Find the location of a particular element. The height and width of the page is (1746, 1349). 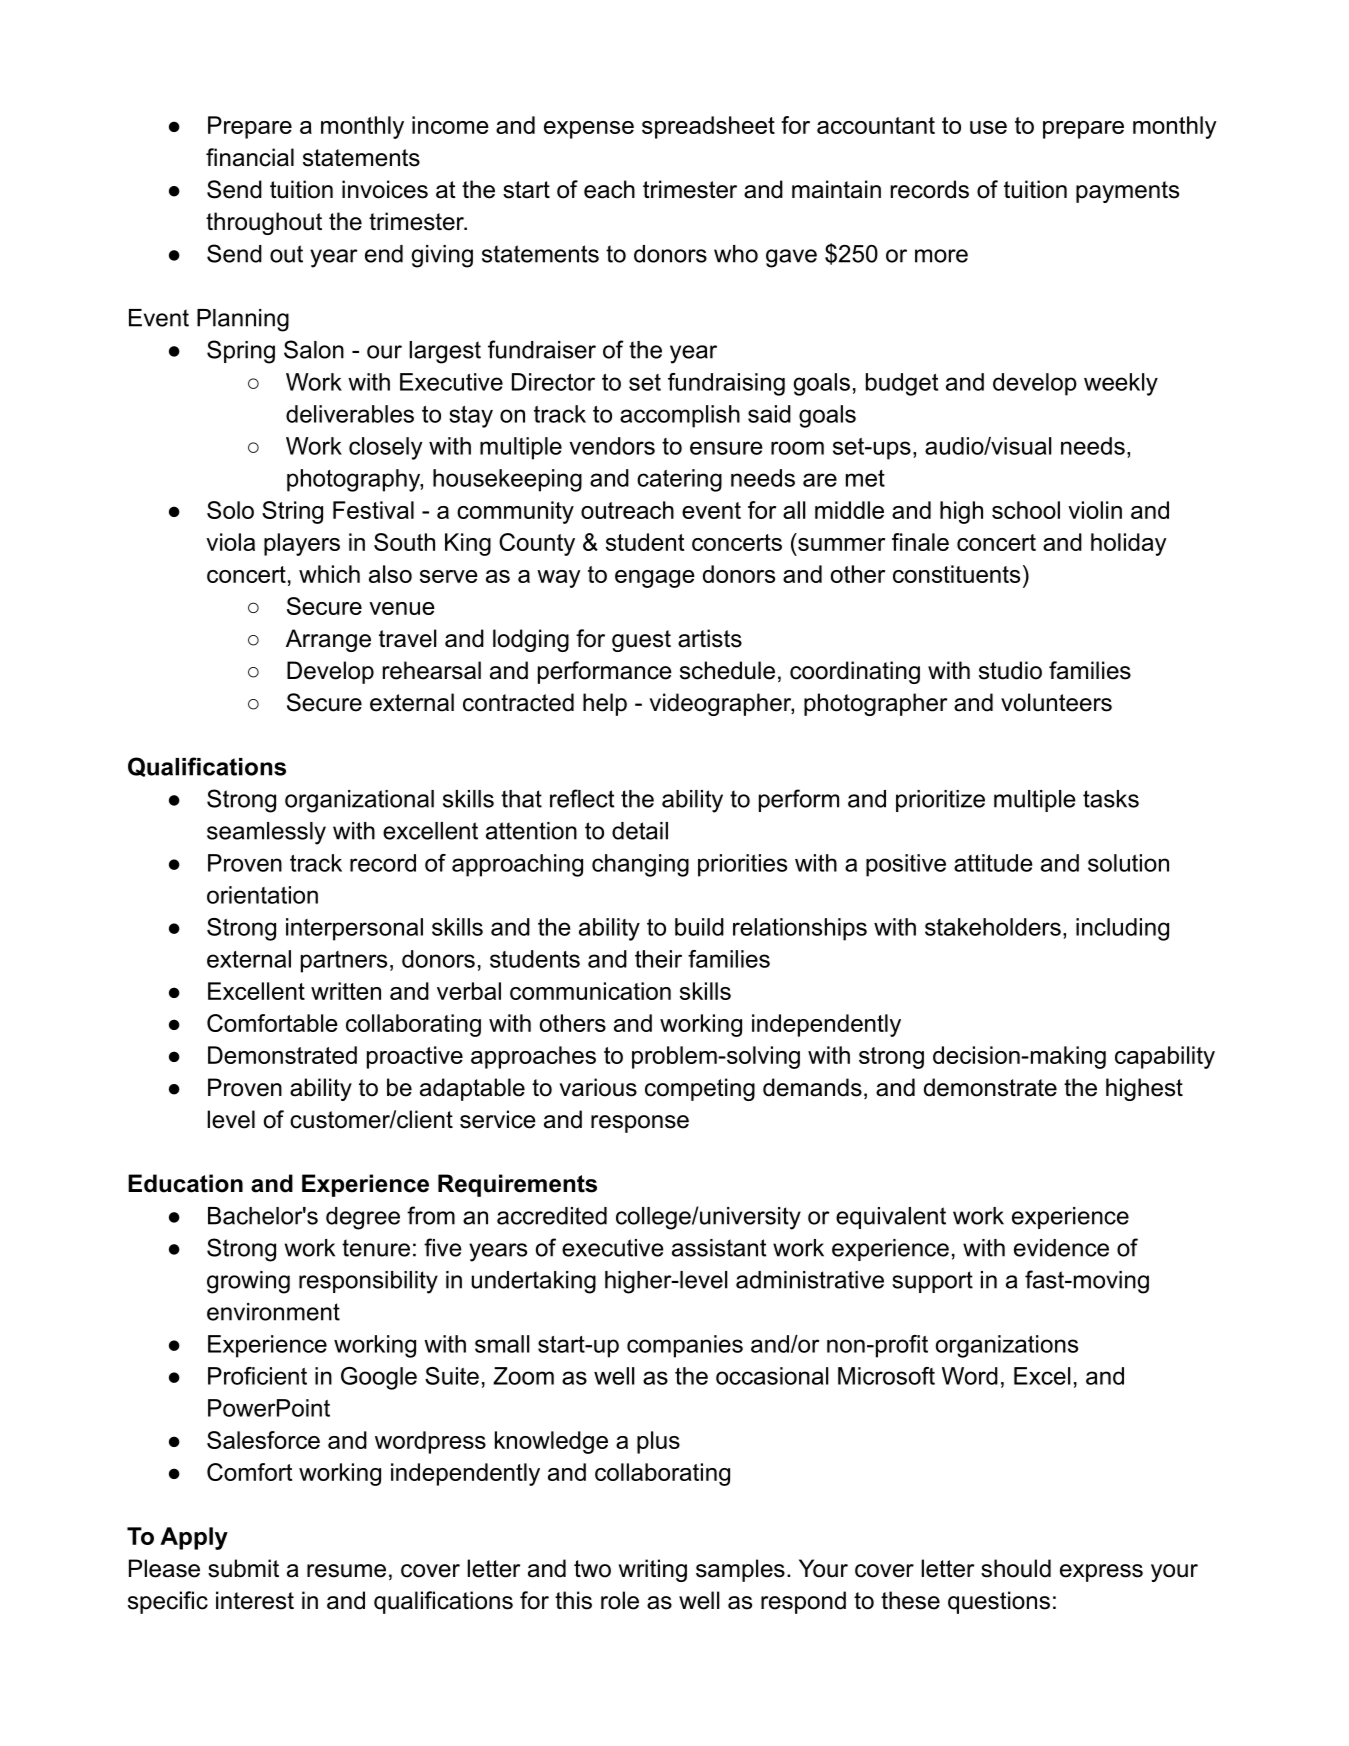

String is located at coordinates (292, 512).
